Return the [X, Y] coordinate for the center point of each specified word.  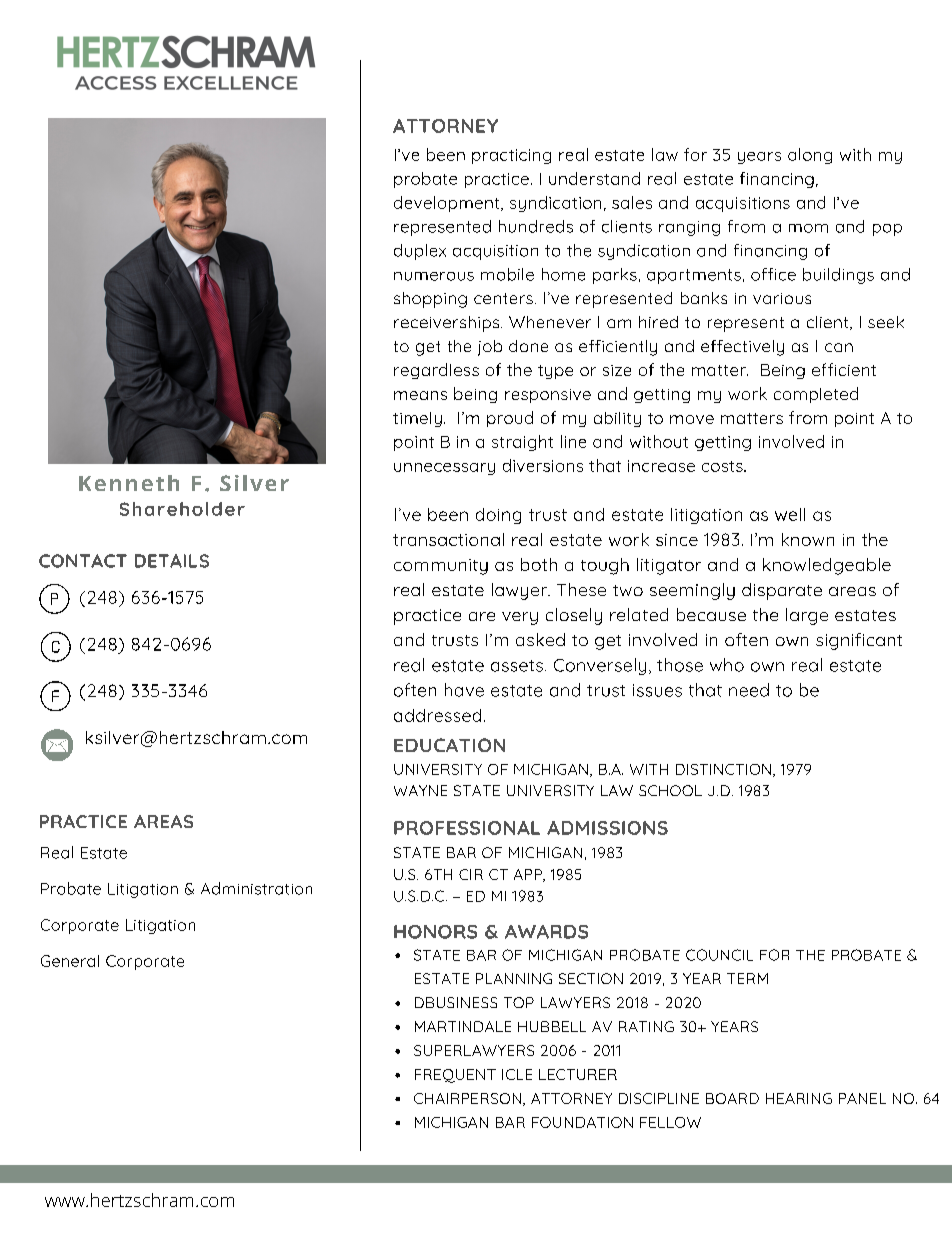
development [448, 204]
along [810, 156]
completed [816, 395]
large [807, 616]
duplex [420, 252]
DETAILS [172, 561]
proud [510, 419]
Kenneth [129, 483]
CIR [471, 874]
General [70, 961]
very [520, 618]
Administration [256, 888]
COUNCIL [719, 955]
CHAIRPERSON [467, 1098]
